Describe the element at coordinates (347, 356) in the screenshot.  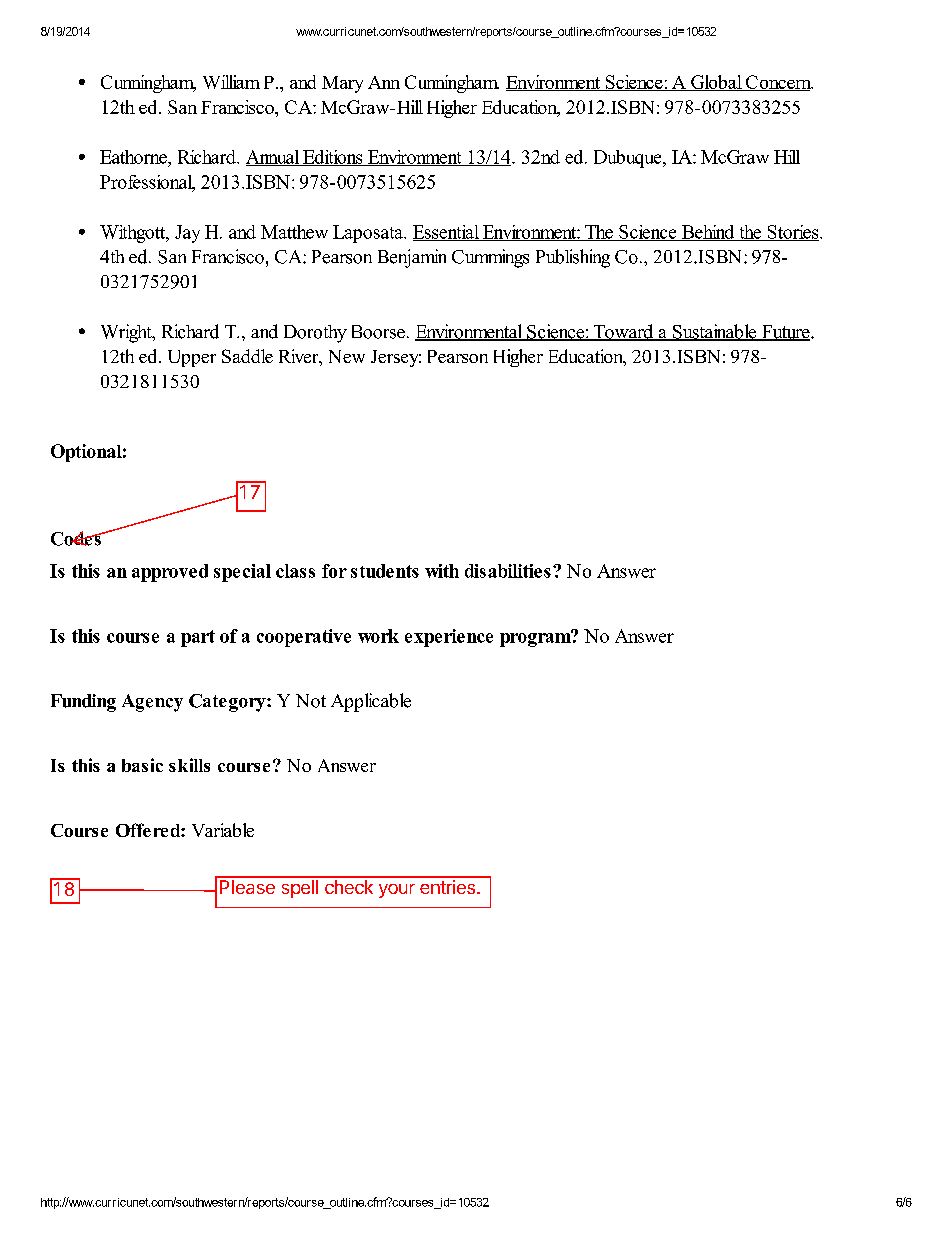
I see `New` at that location.
